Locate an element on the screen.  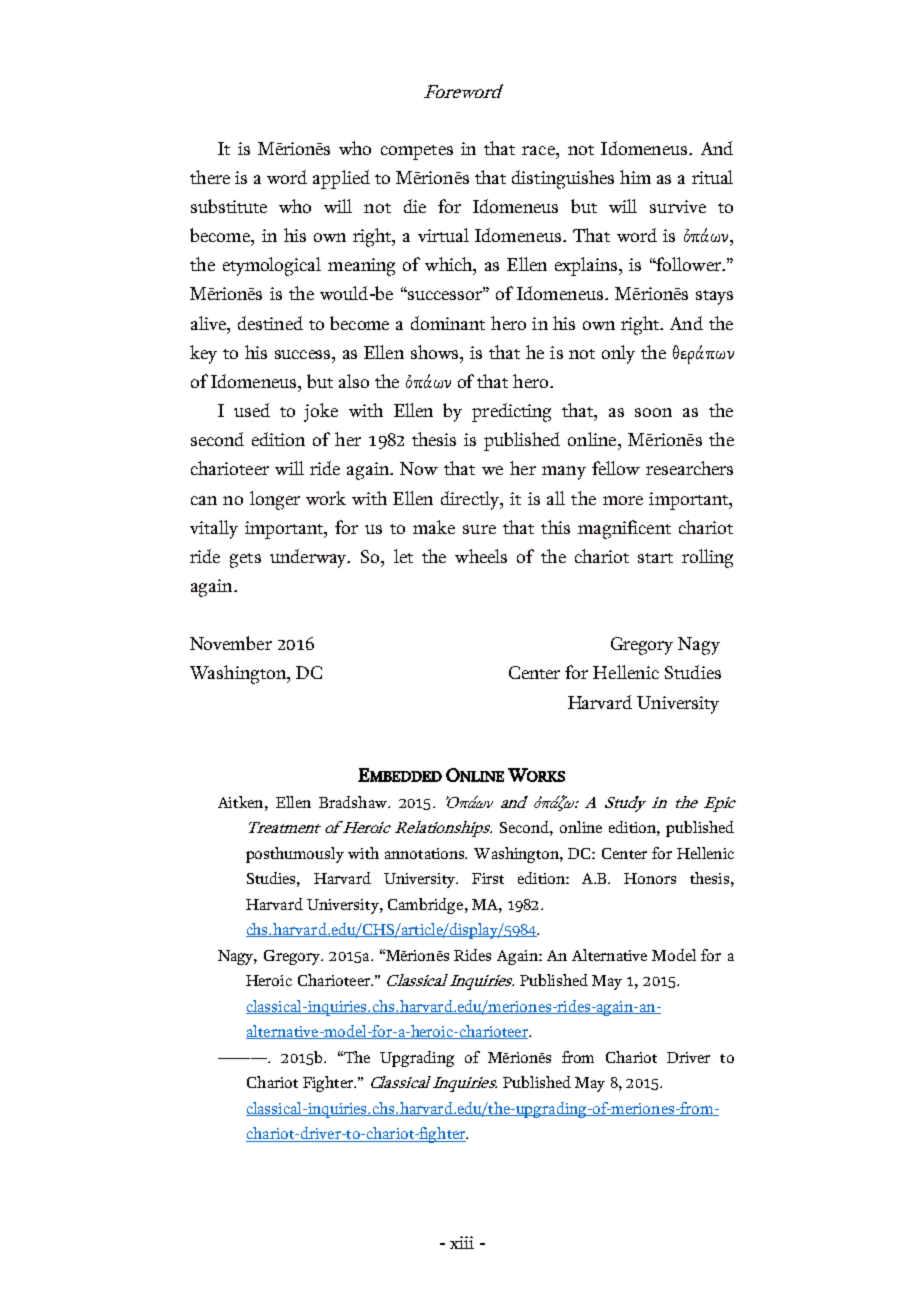
wheels is located at coordinates (481, 556).
